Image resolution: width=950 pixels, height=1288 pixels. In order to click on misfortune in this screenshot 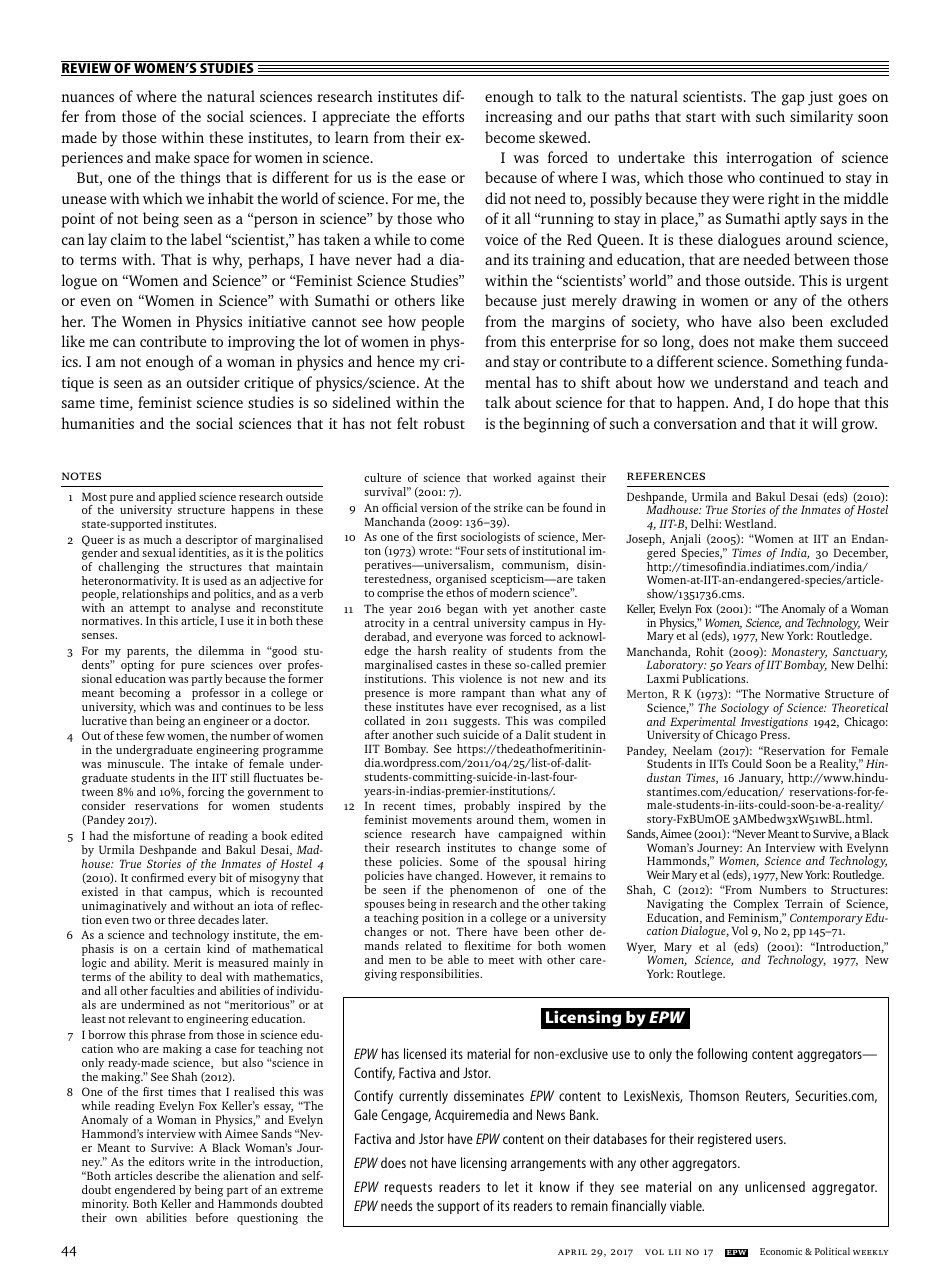, I will do `click(161, 835)`.
